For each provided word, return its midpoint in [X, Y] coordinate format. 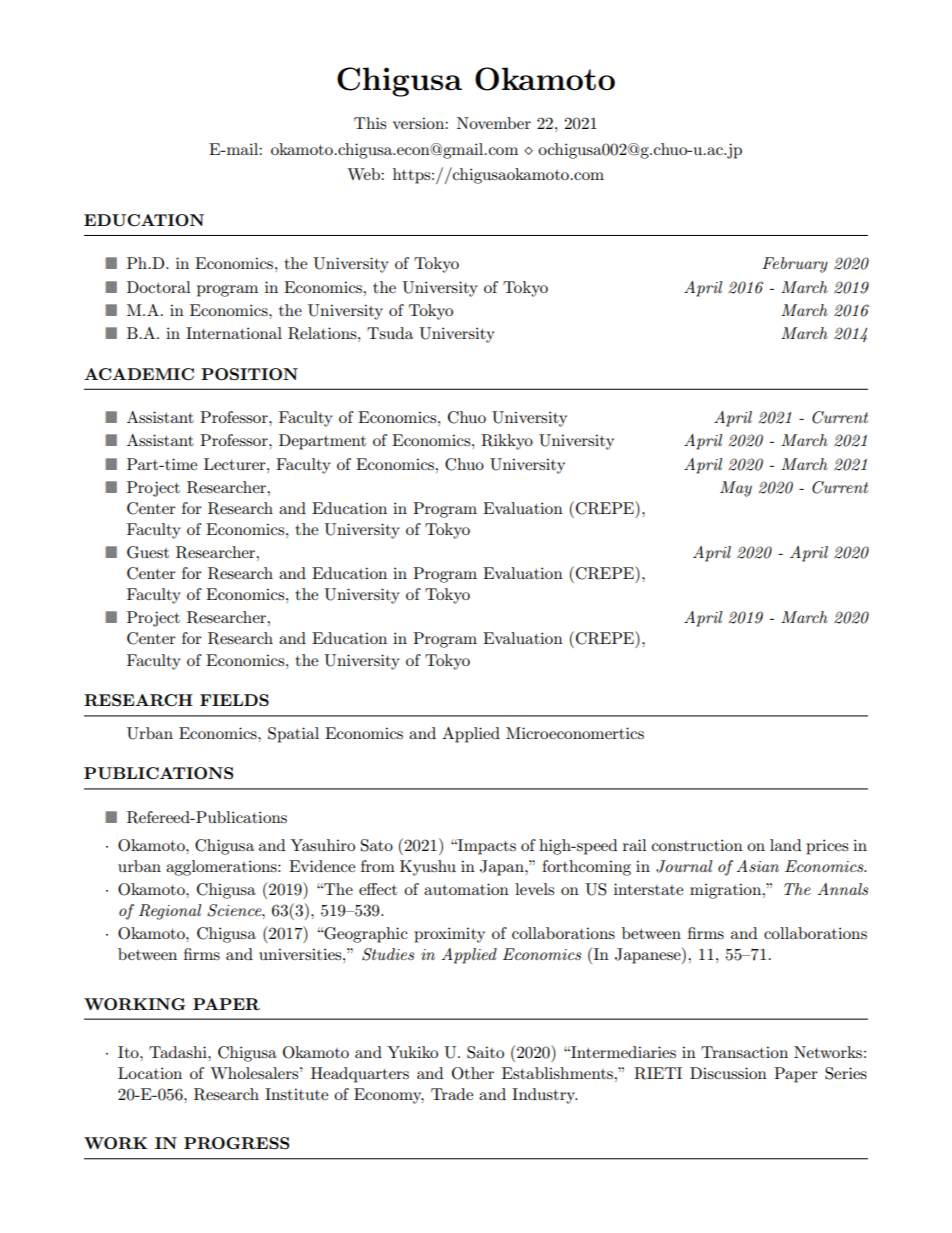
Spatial [293, 735]
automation [466, 889]
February [795, 265]
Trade [452, 1094]
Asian [757, 866]
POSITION [249, 374]
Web [364, 174]
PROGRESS [236, 1143]
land [785, 845]
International [234, 333]
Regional [170, 912]
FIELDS [234, 700]
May [736, 489]
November [494, 123]
